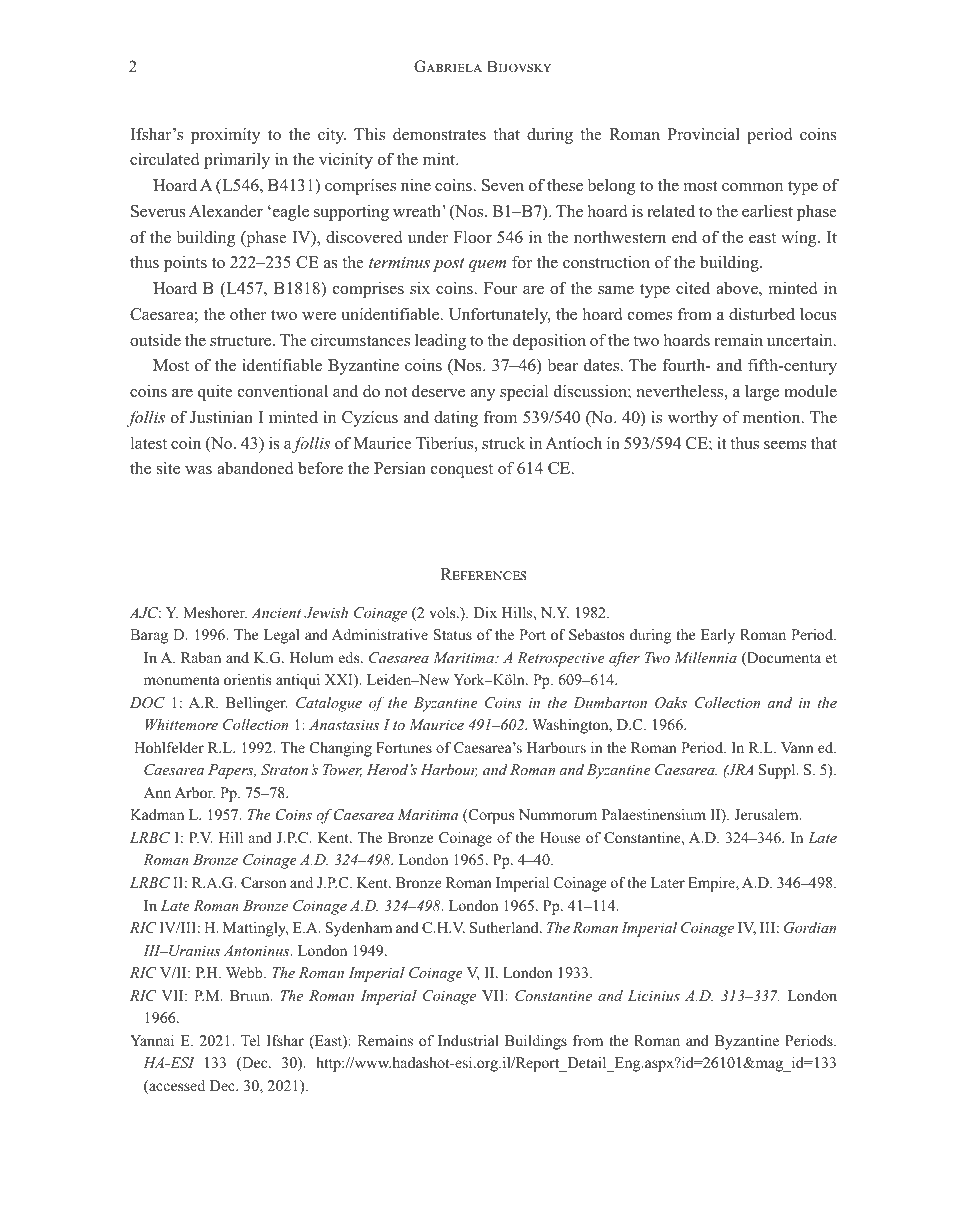 Image resolution: width=958 pixels, height=1232 pixels. Describe the element at coordinates (221, 417) in the screenshot. I see `Justinian` at that location.
